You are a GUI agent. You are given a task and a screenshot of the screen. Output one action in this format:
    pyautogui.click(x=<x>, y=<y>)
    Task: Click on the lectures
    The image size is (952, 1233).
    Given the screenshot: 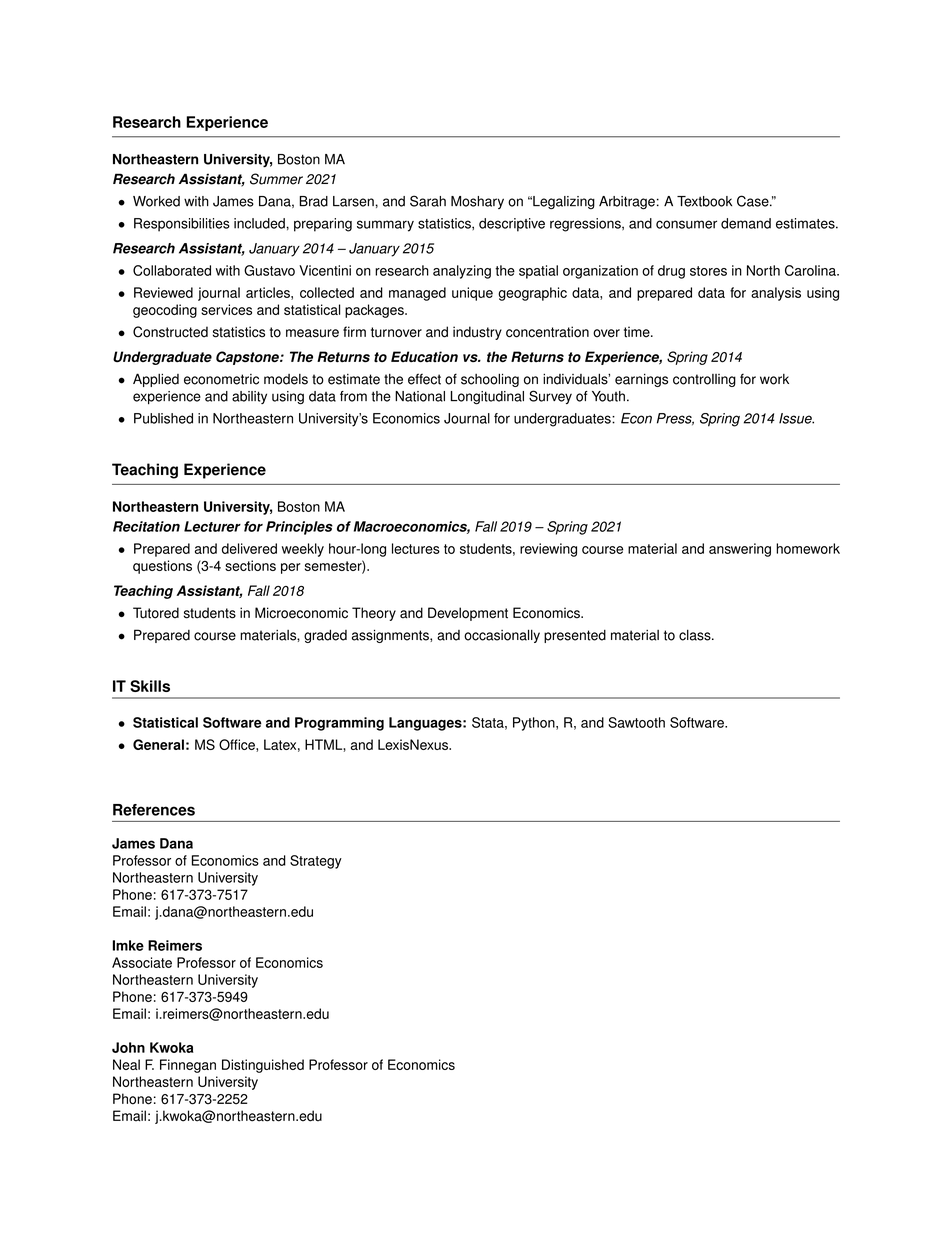 What is the action you would take?
    pyautogui.click(x=416, y=548)
